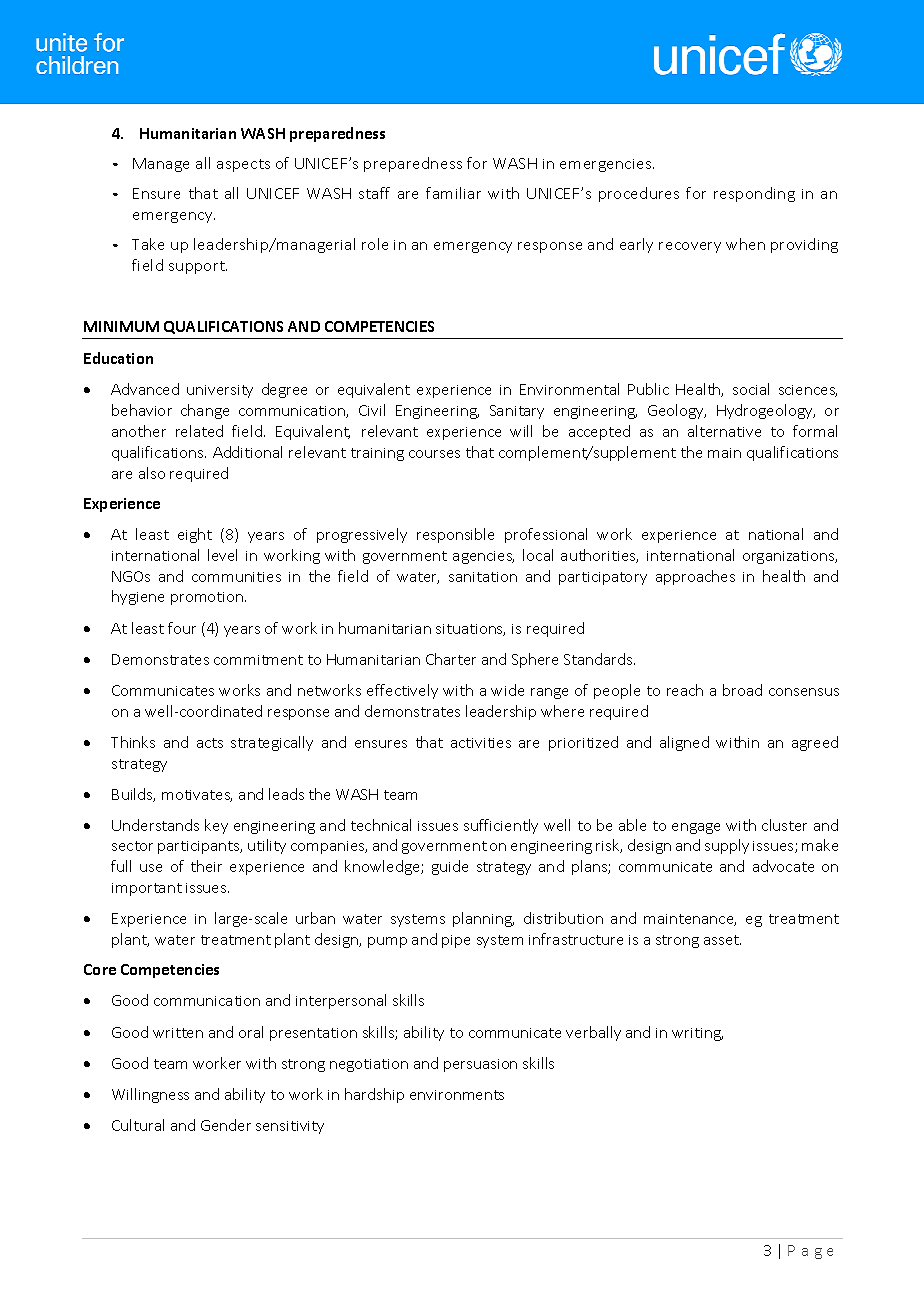 The height and width of the screenshot is (1308, 924). What do you see at coordinates (684, 743) in the screenshot?
I see `aligned` at bounding box center [684, 743].
